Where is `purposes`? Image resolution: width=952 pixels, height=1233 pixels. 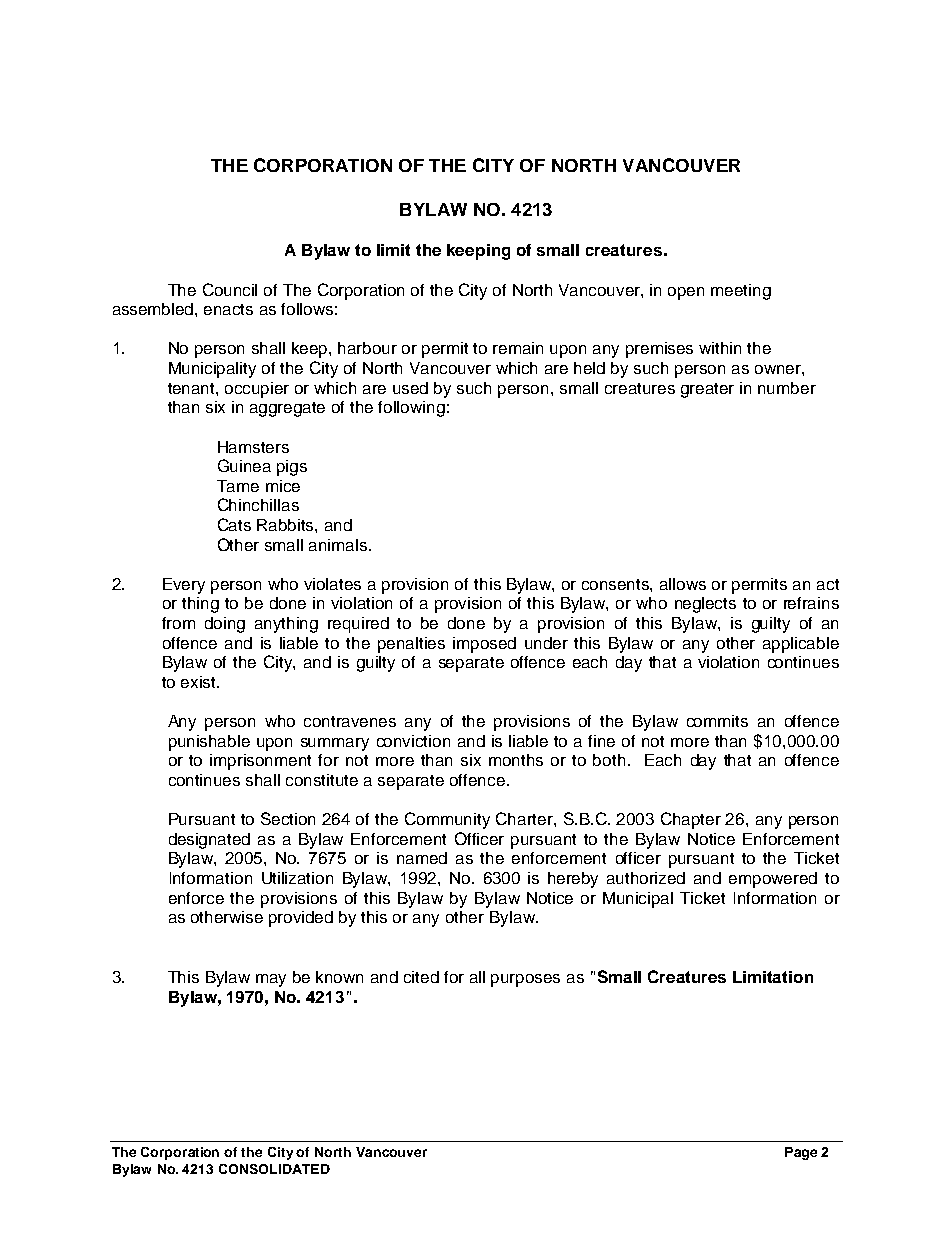
purposes is located at coordinates (525, 980).
